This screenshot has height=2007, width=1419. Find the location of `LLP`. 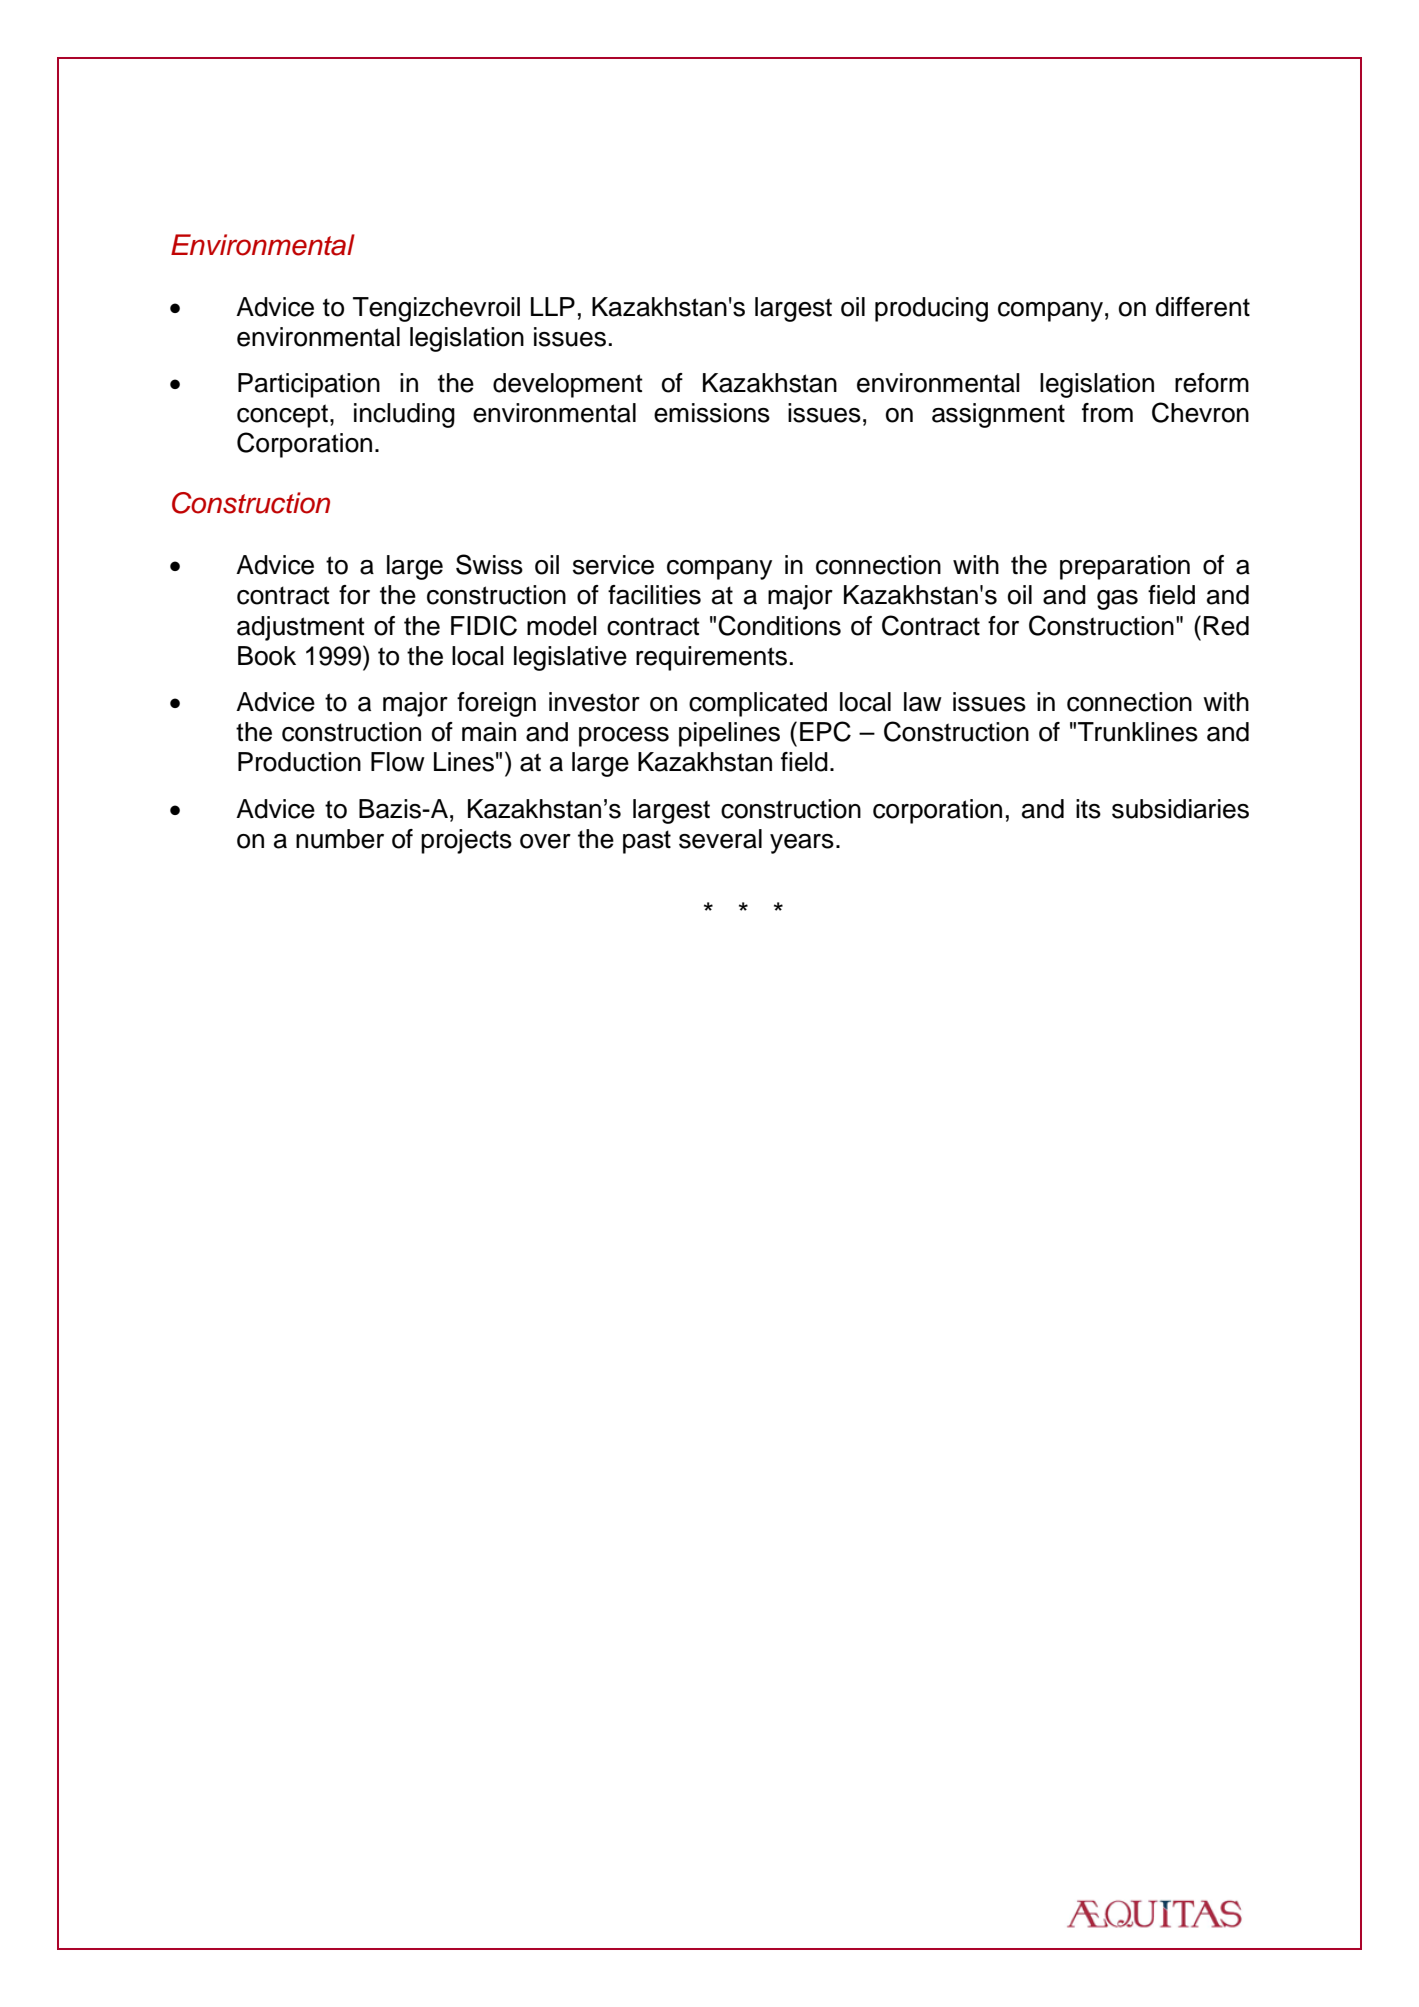

LLP is located at coordinates (553, 306).
